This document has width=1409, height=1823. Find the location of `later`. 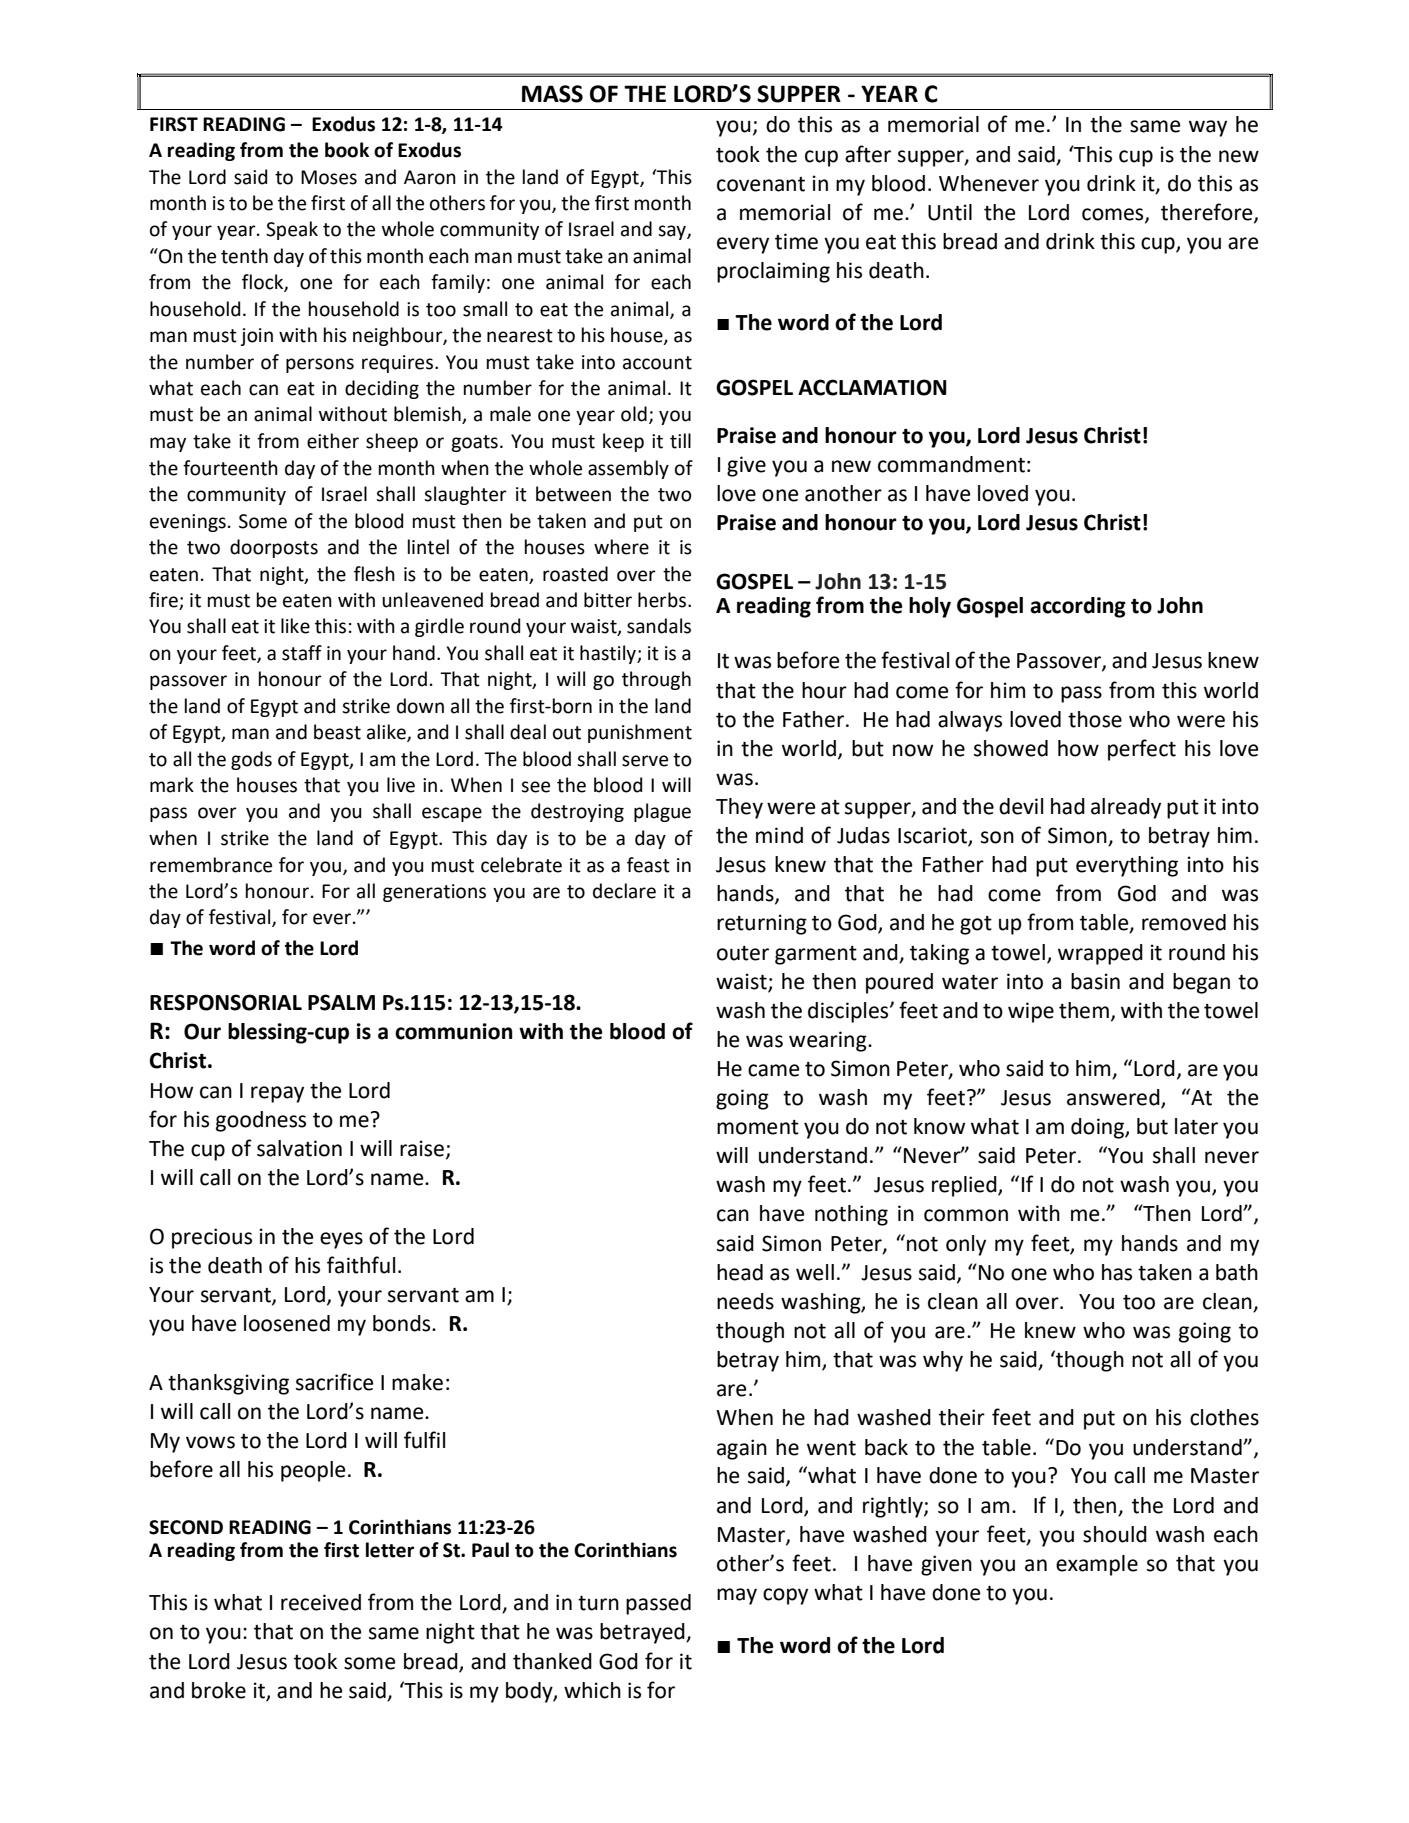

later is located at coordinates (1196, 1126).
